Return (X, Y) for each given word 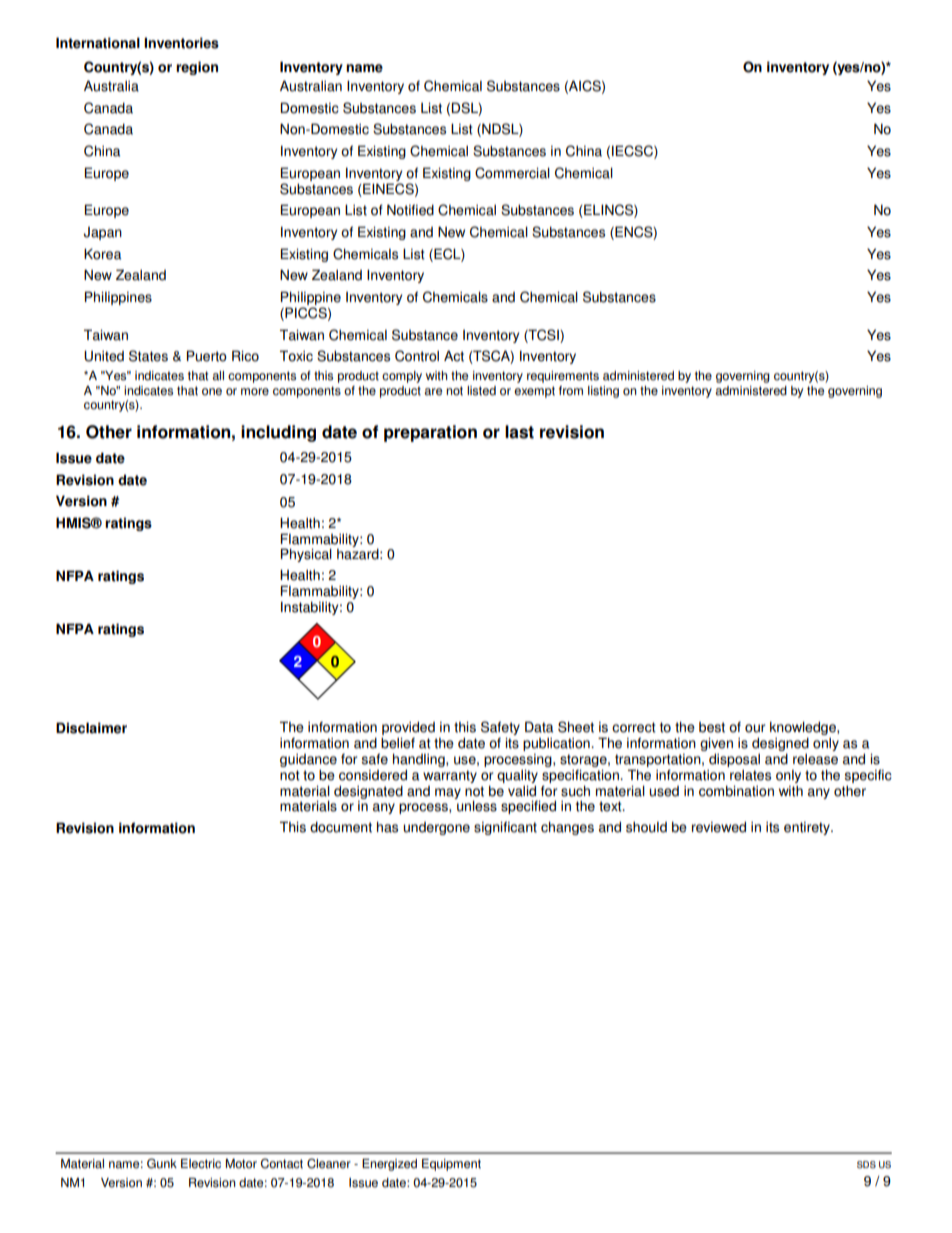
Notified (410, 210)
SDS (866, 1165)
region (197, 68)
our (755, 728)
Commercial (512, 173)
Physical (306, 555)
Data (539, 727)
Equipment (451, 1165)
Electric (201, 1164)
